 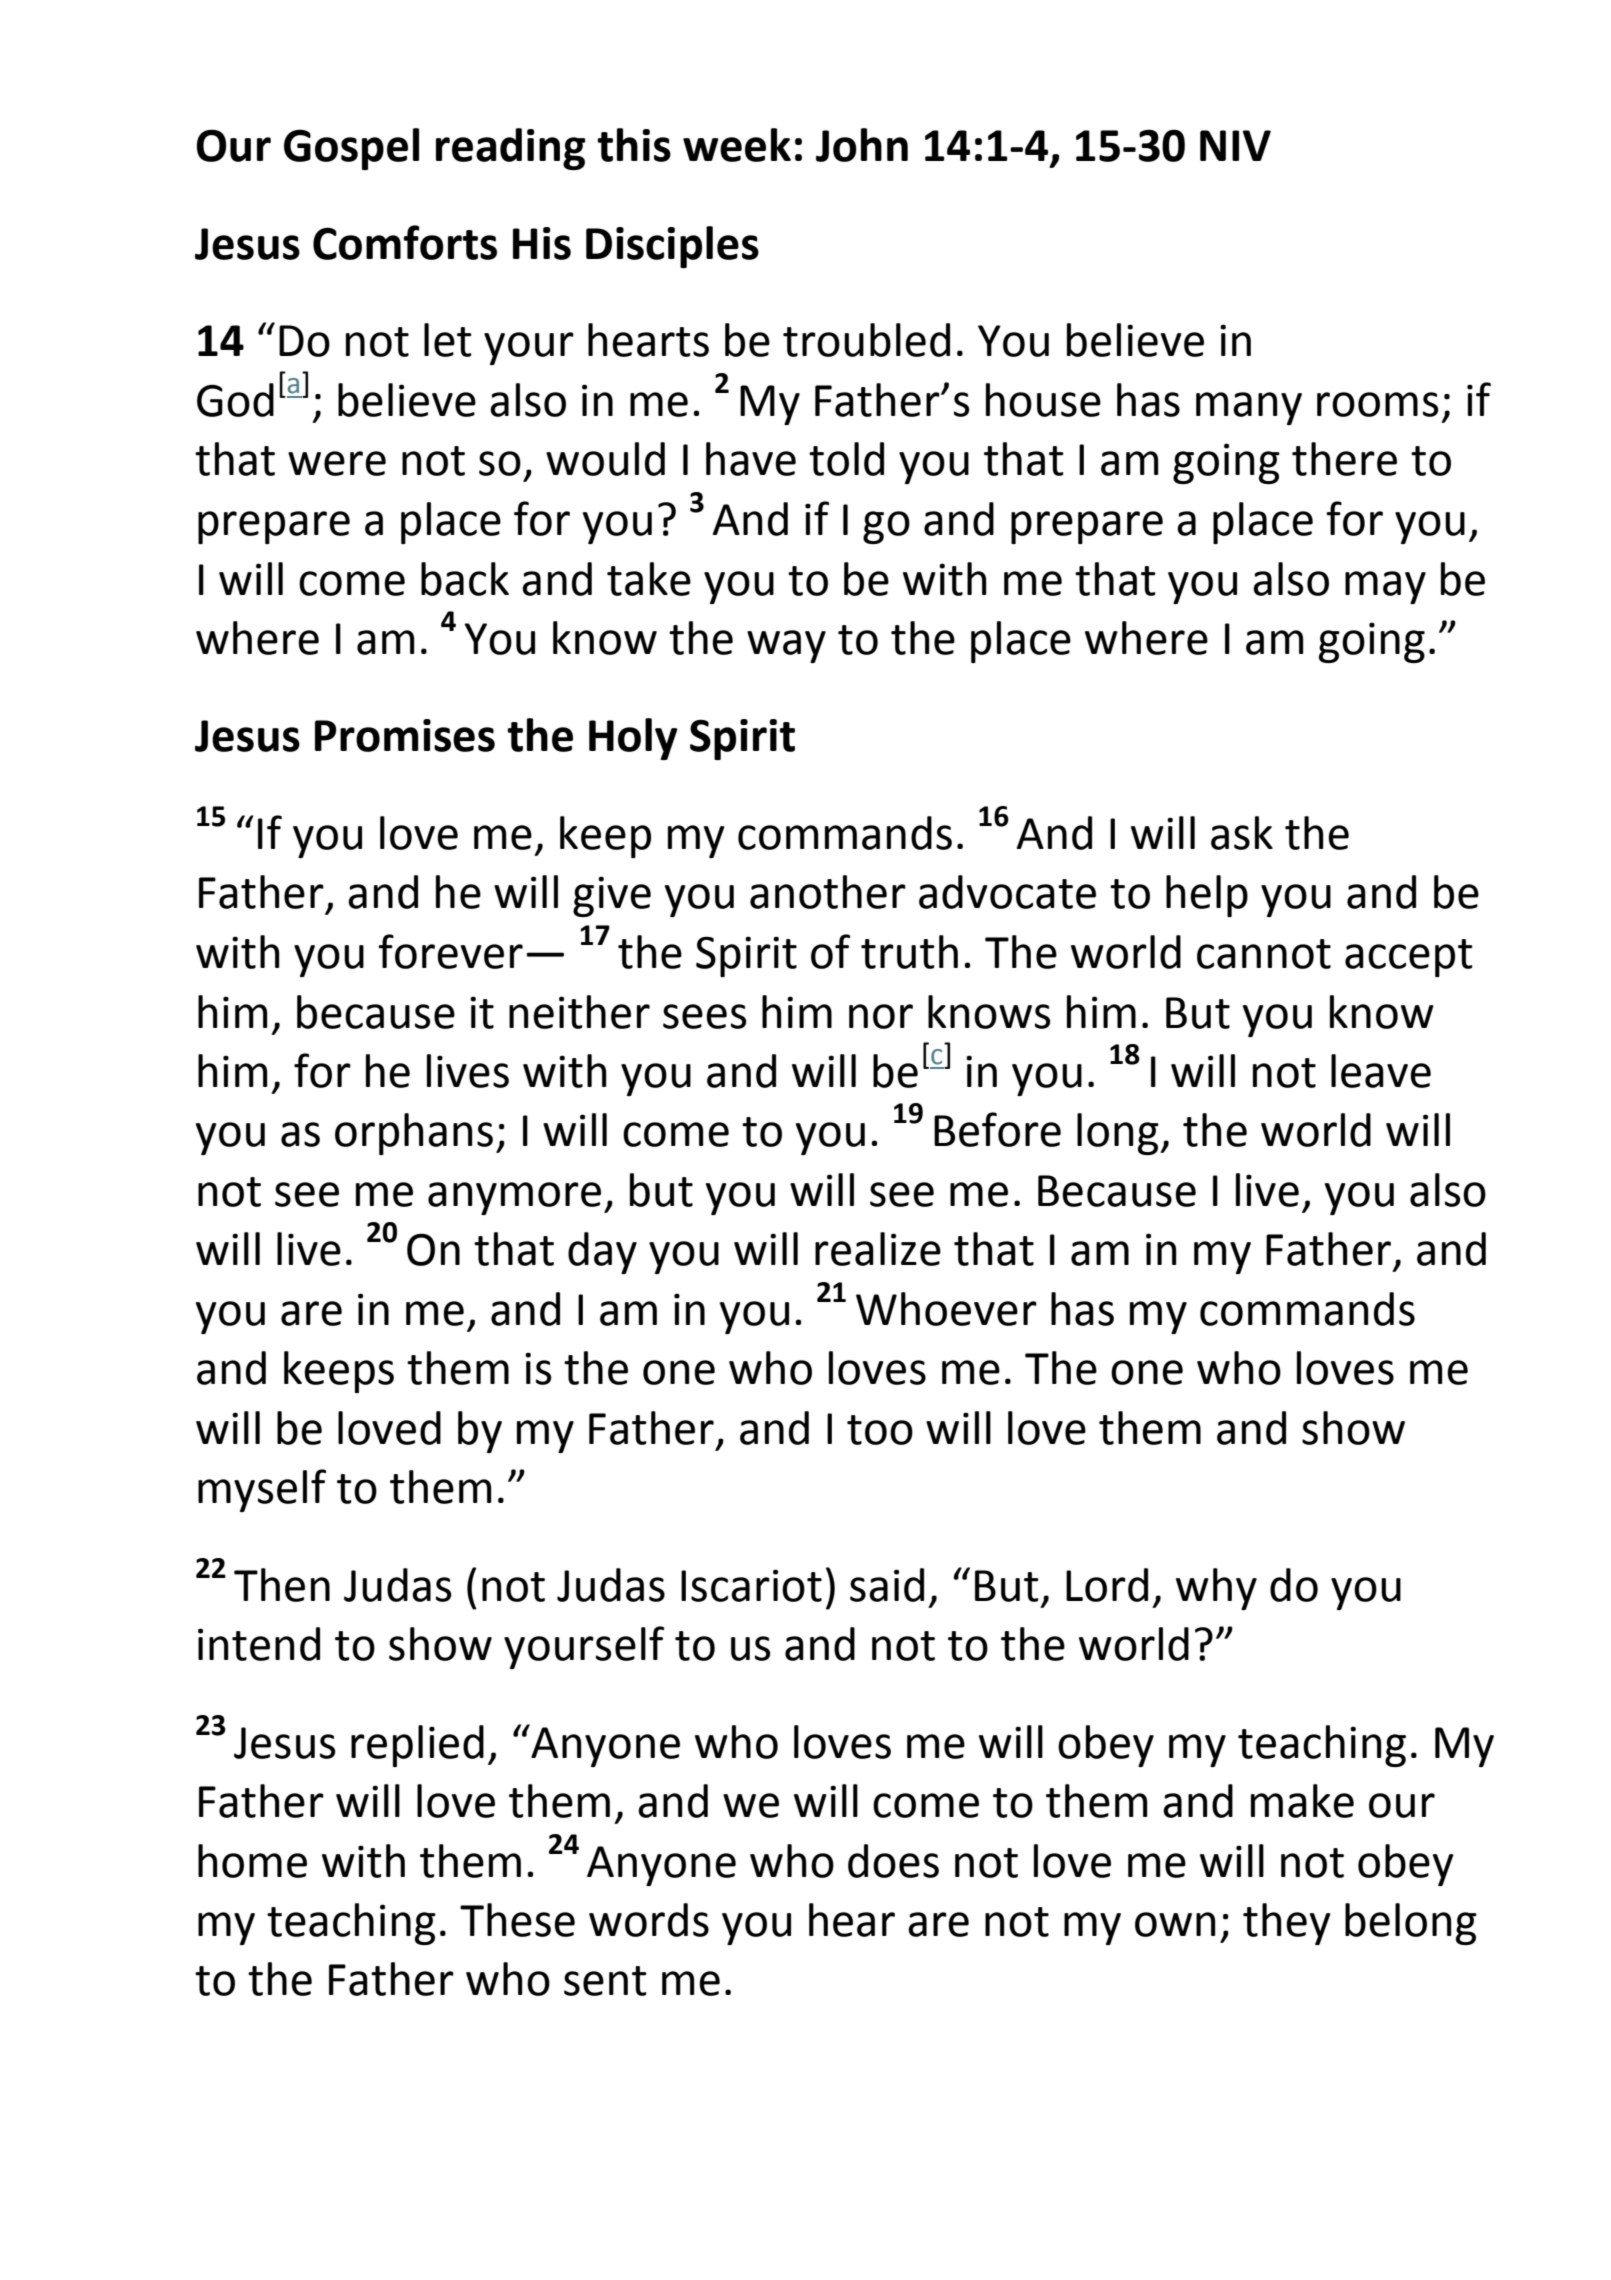 I want to click on orphans, so click(x=414, y=1134).
